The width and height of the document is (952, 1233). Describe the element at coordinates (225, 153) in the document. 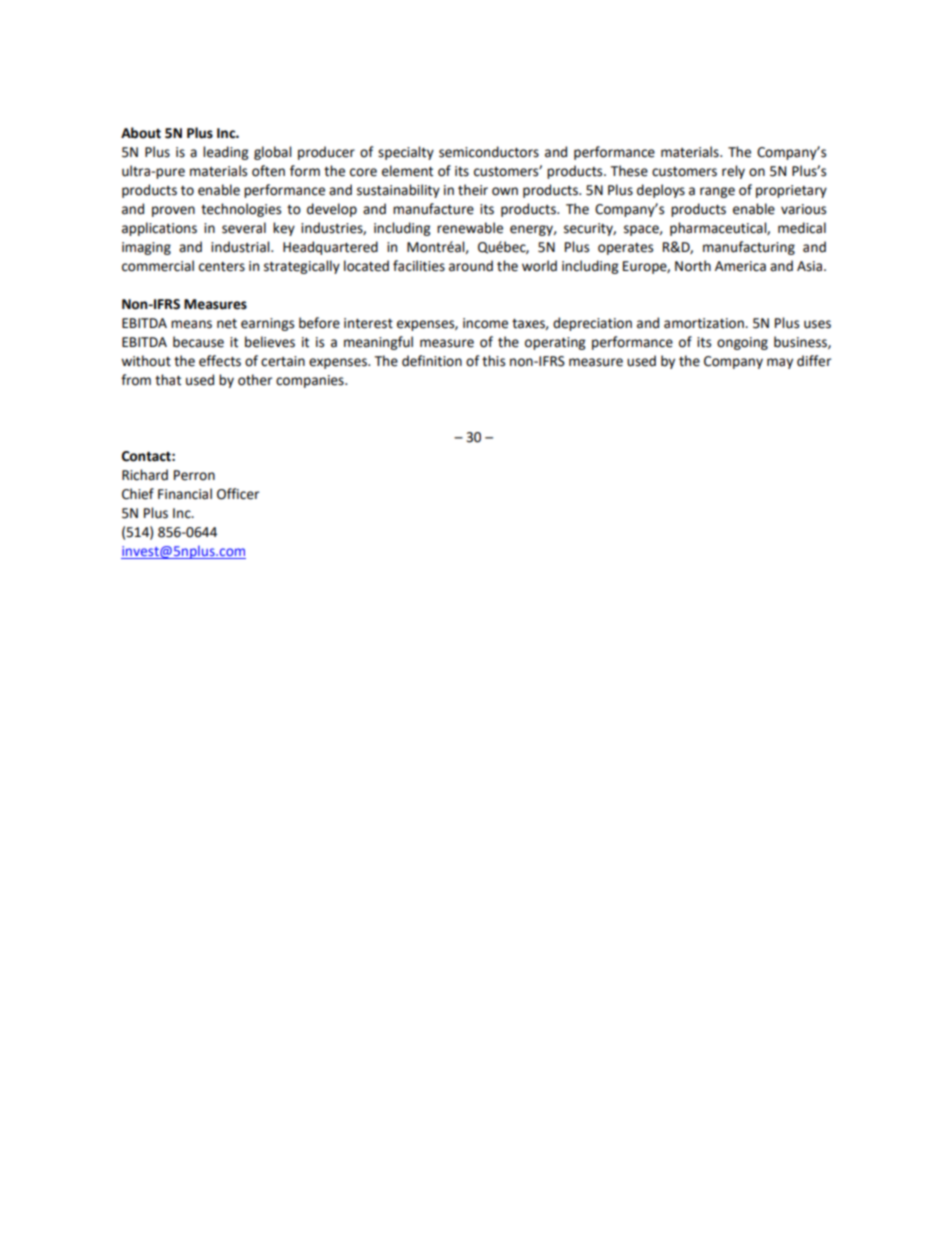

I see `leading` at that location.
